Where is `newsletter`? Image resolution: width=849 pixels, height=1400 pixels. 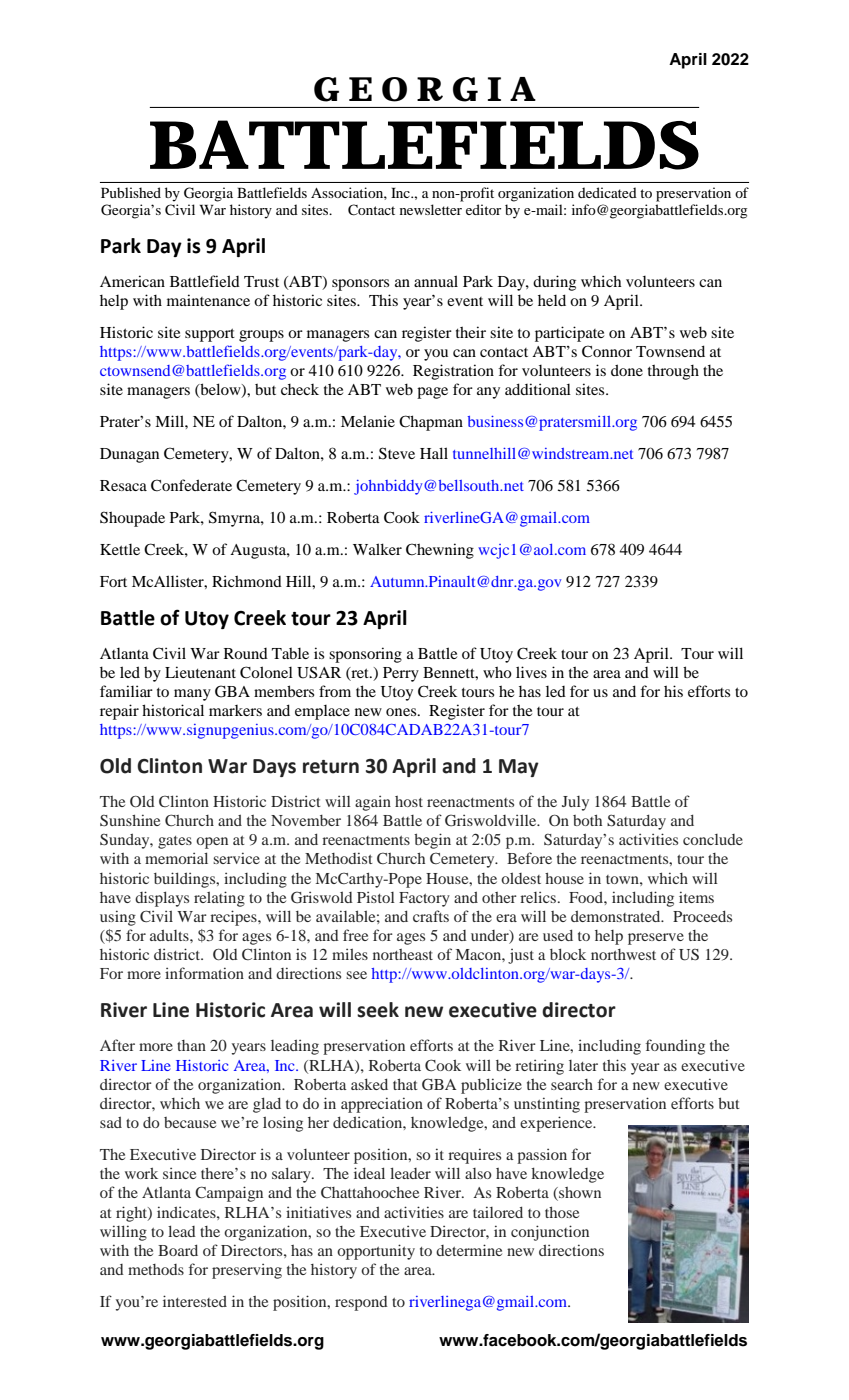 newsletter is located at coordinates (431, 209).
